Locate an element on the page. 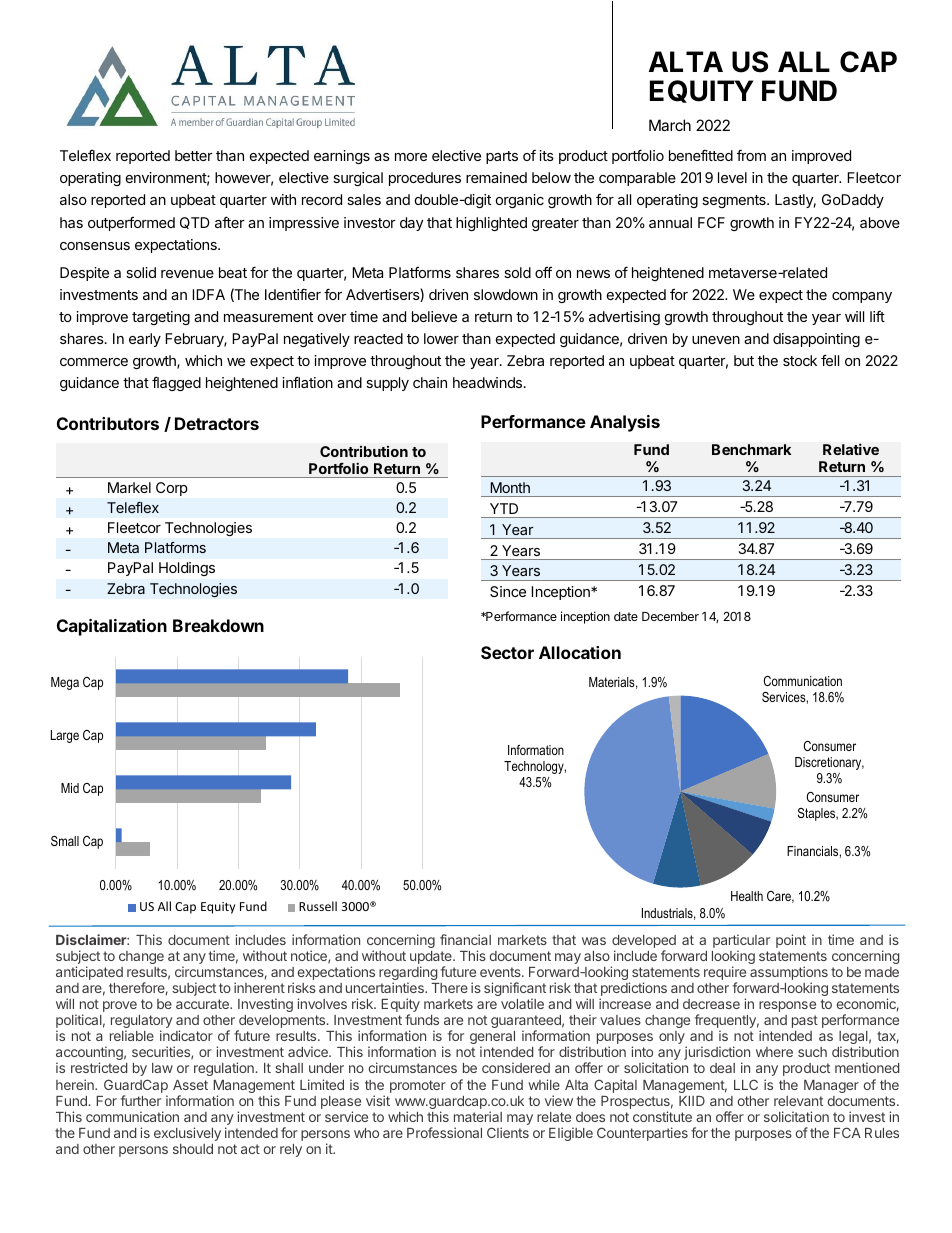  parts is located at coordinates (502, 157).
